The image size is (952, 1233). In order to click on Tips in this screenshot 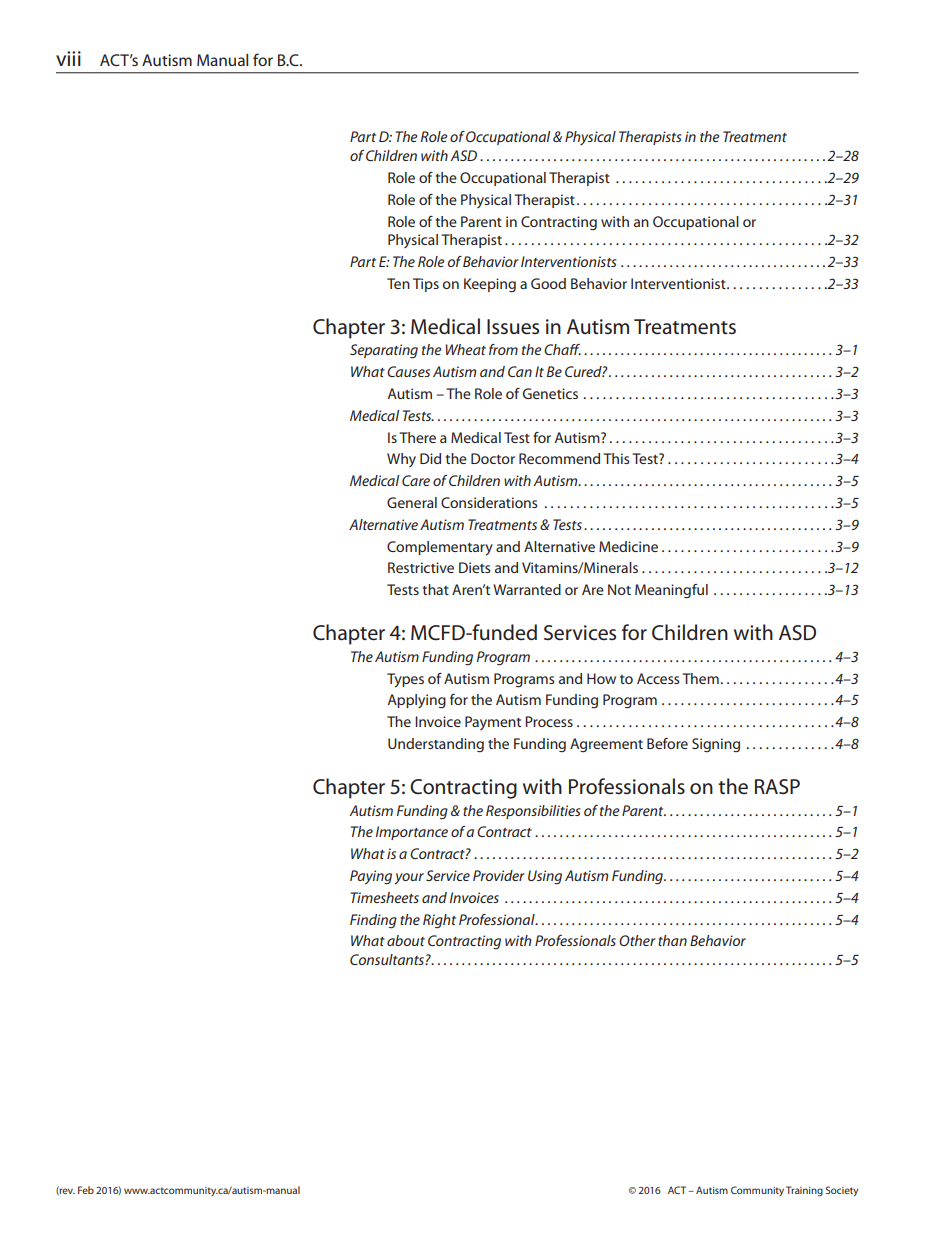, I will do `click(426, 285)`.
